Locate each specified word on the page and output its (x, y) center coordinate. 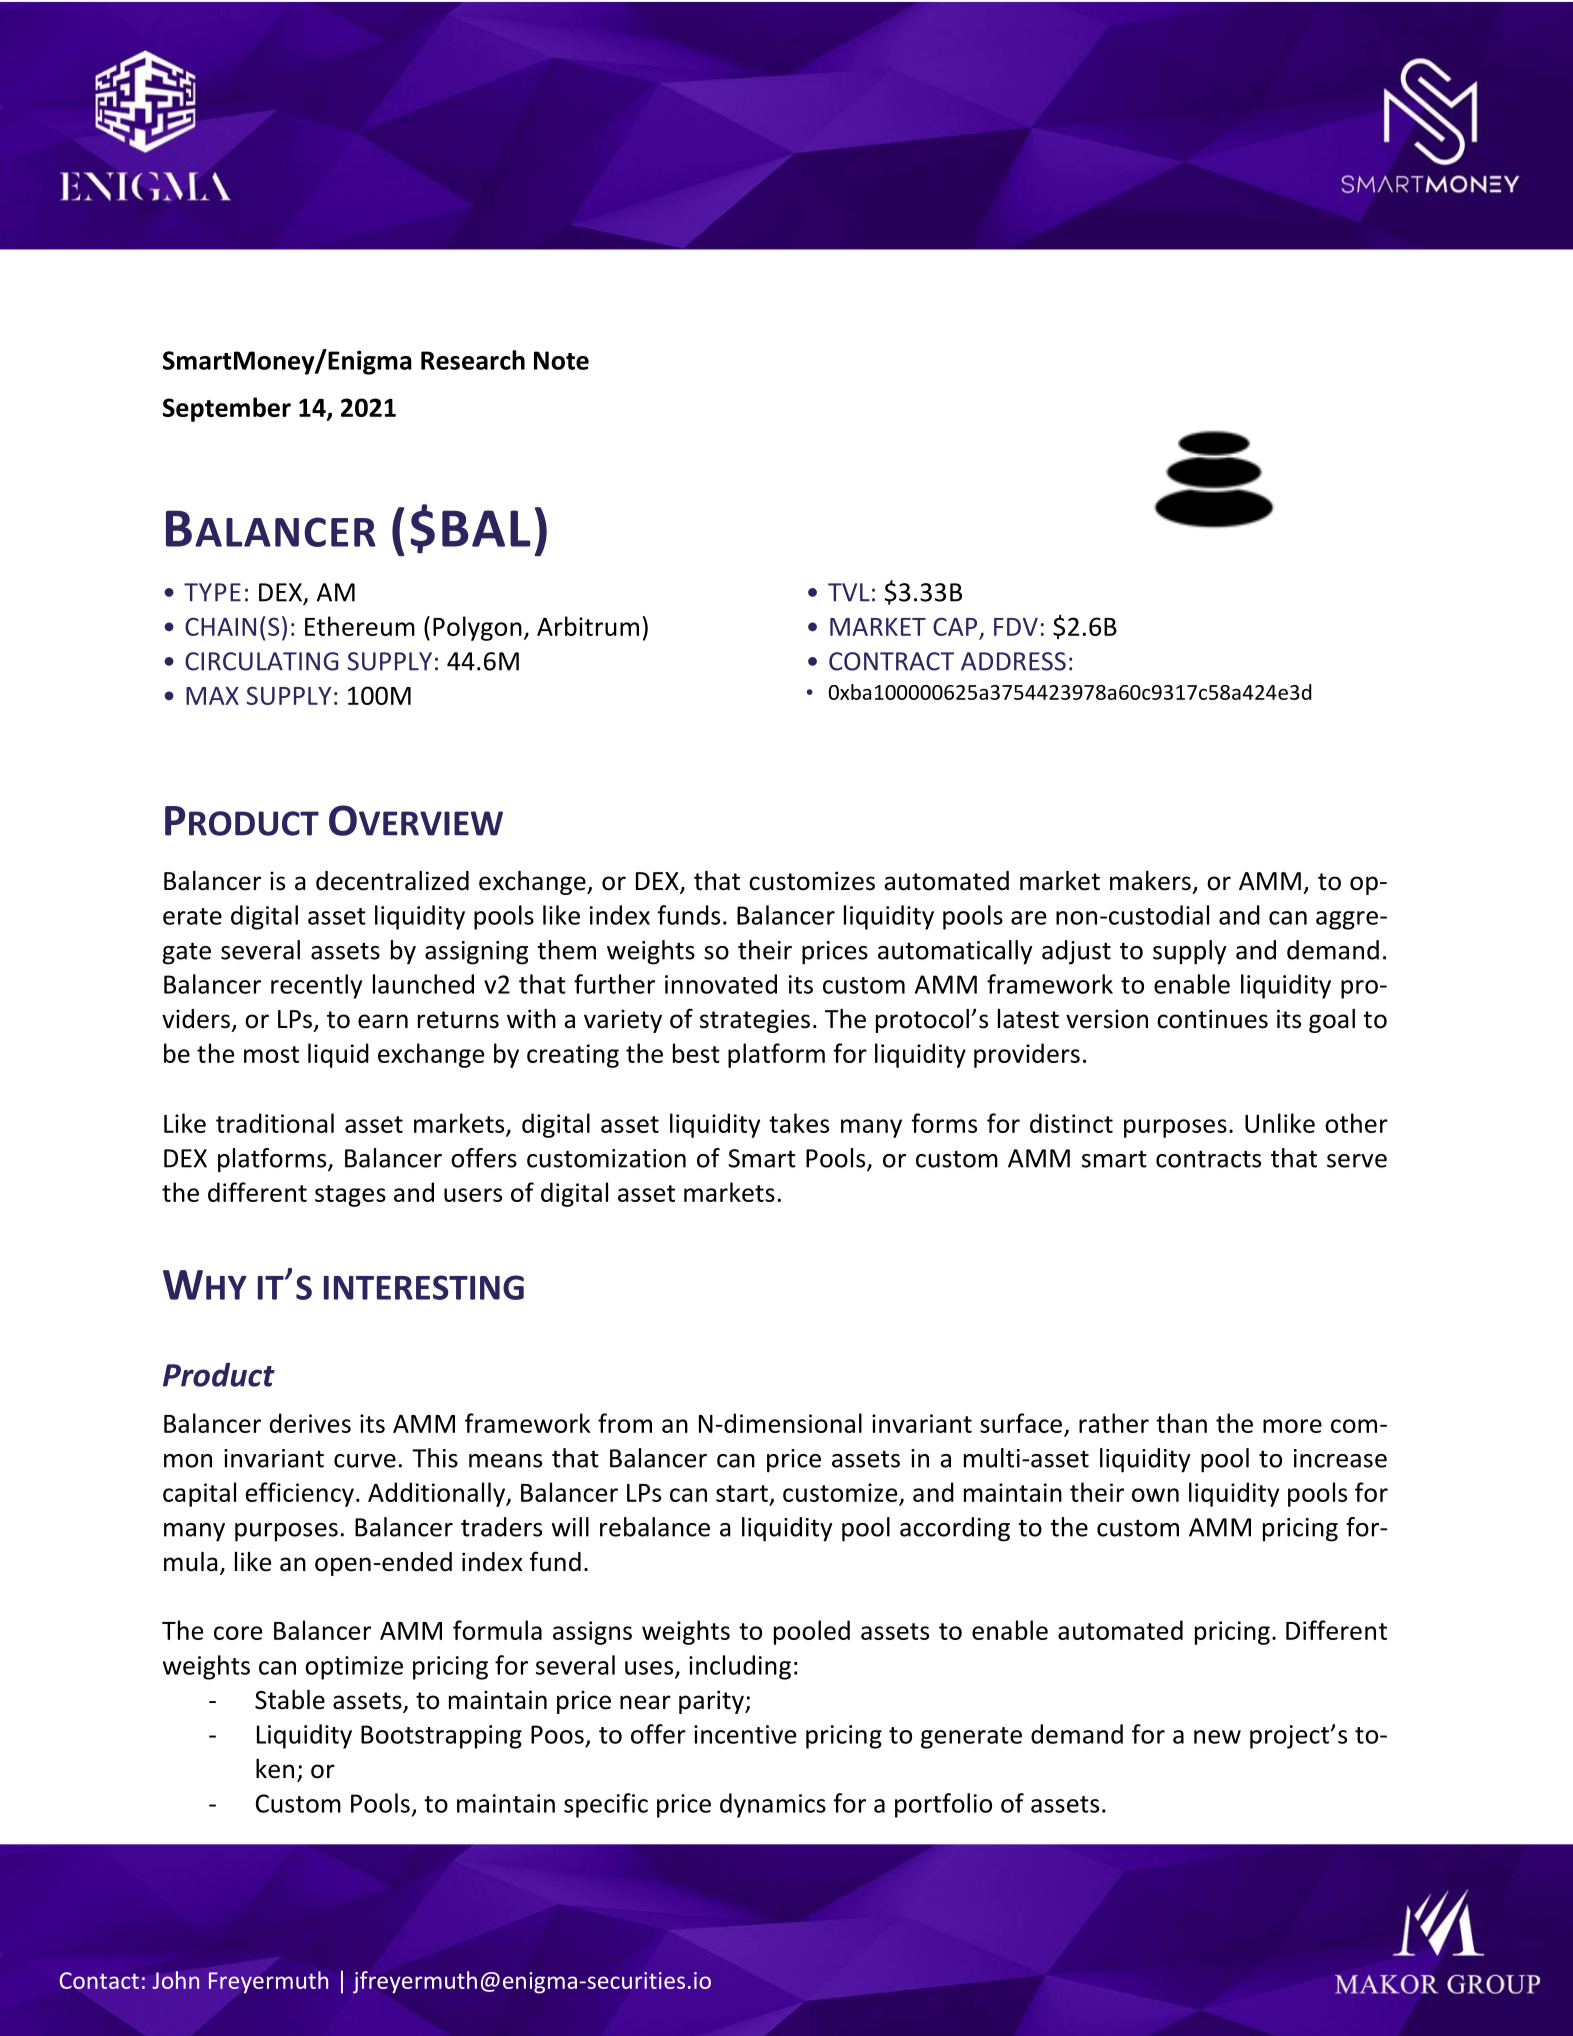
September (227, 409)
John (175, 1980)
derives (310, 1423)
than (1181, 1423)
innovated (721, 984)
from (625, 1423)
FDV (1016, 627)
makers (1150, 881)
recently (316, 986)
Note (561, 360)
